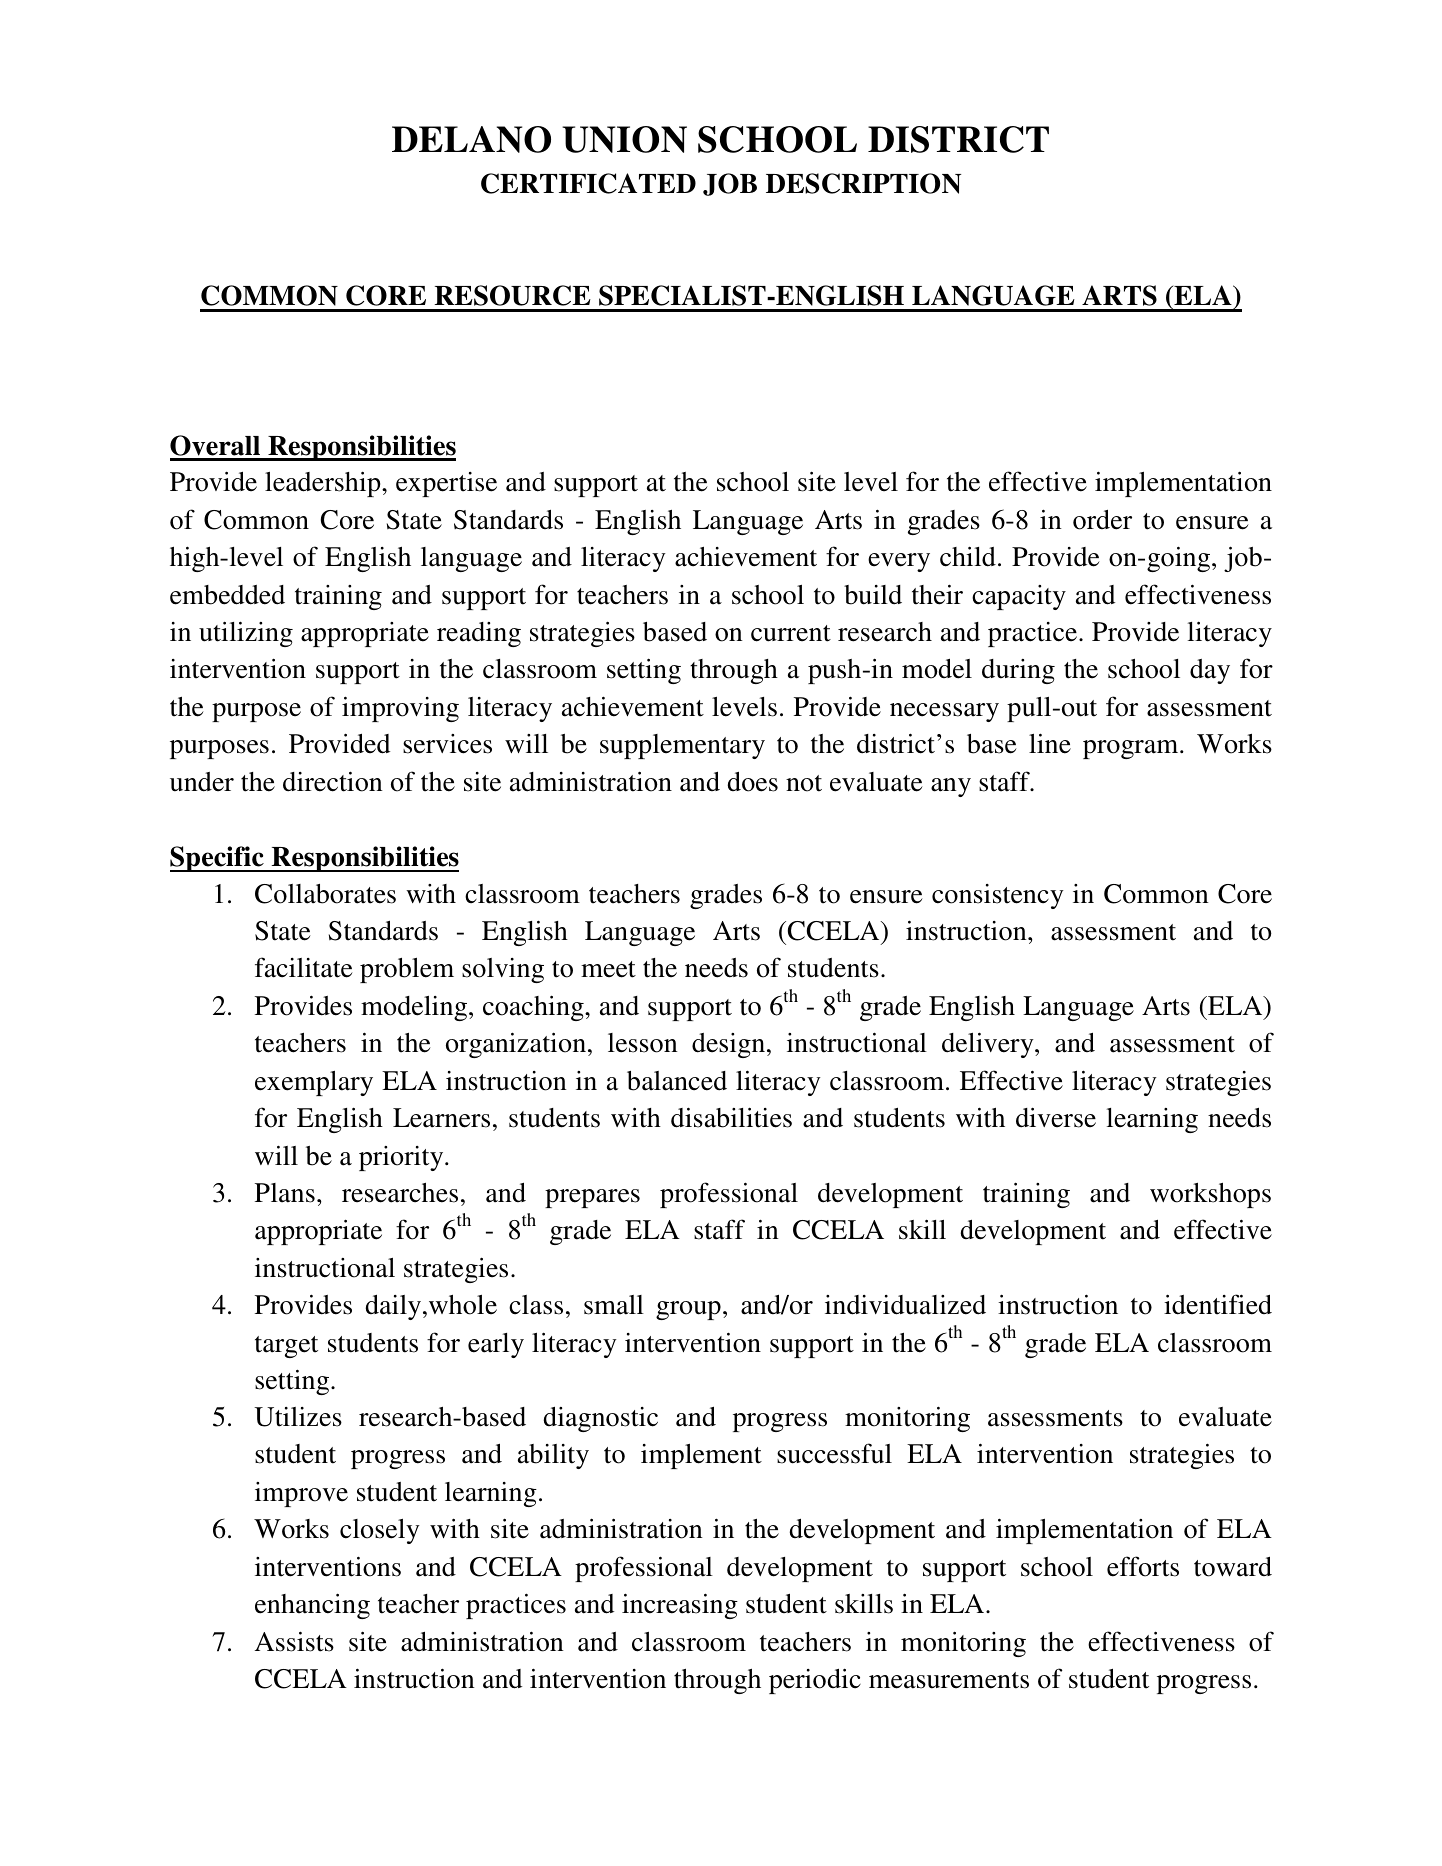  I want to click on Collaborates, so click(325, 894).
